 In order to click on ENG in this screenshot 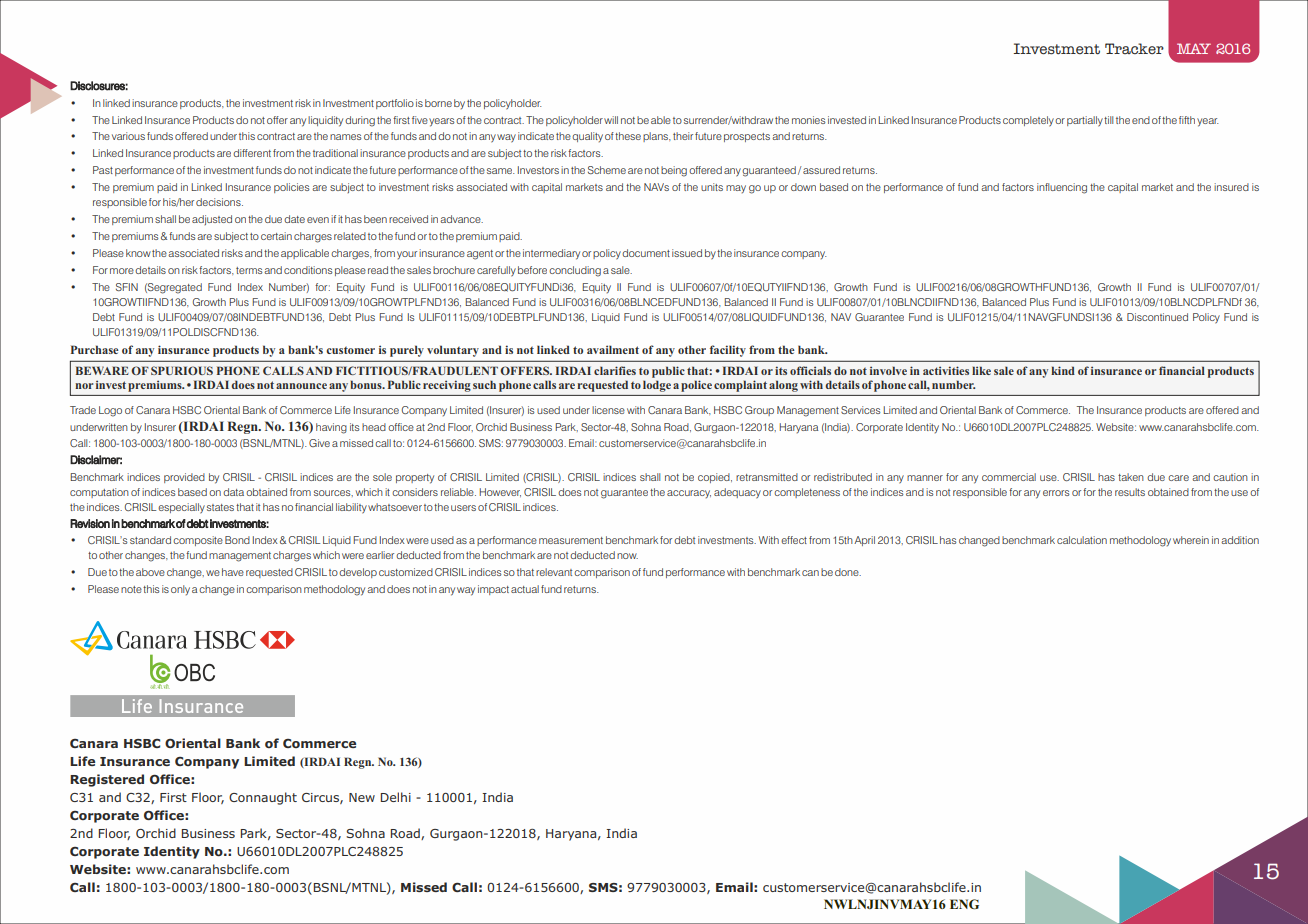, I will do `click(964, 904)`.
